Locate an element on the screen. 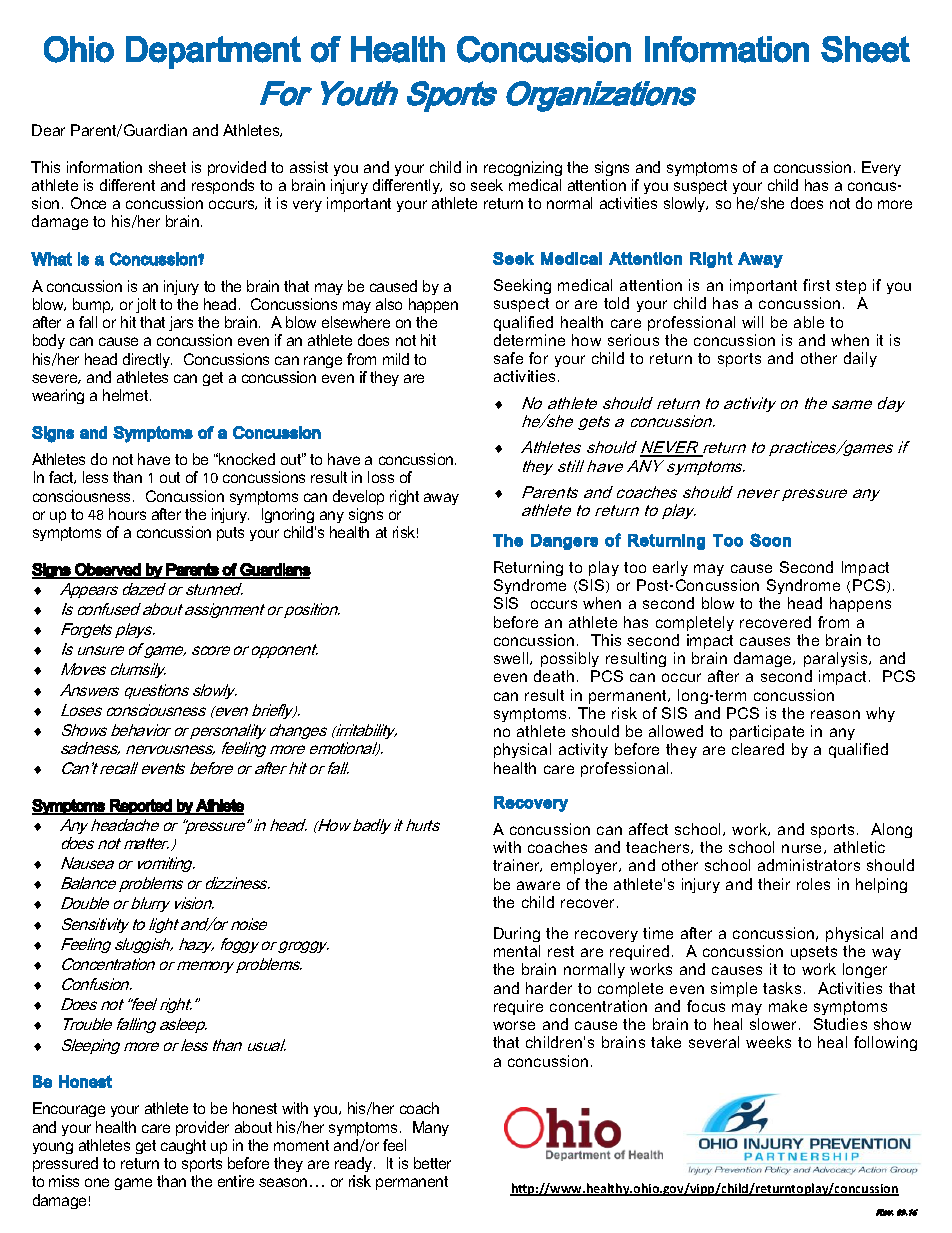  first is located at coordinates (816, 285).
